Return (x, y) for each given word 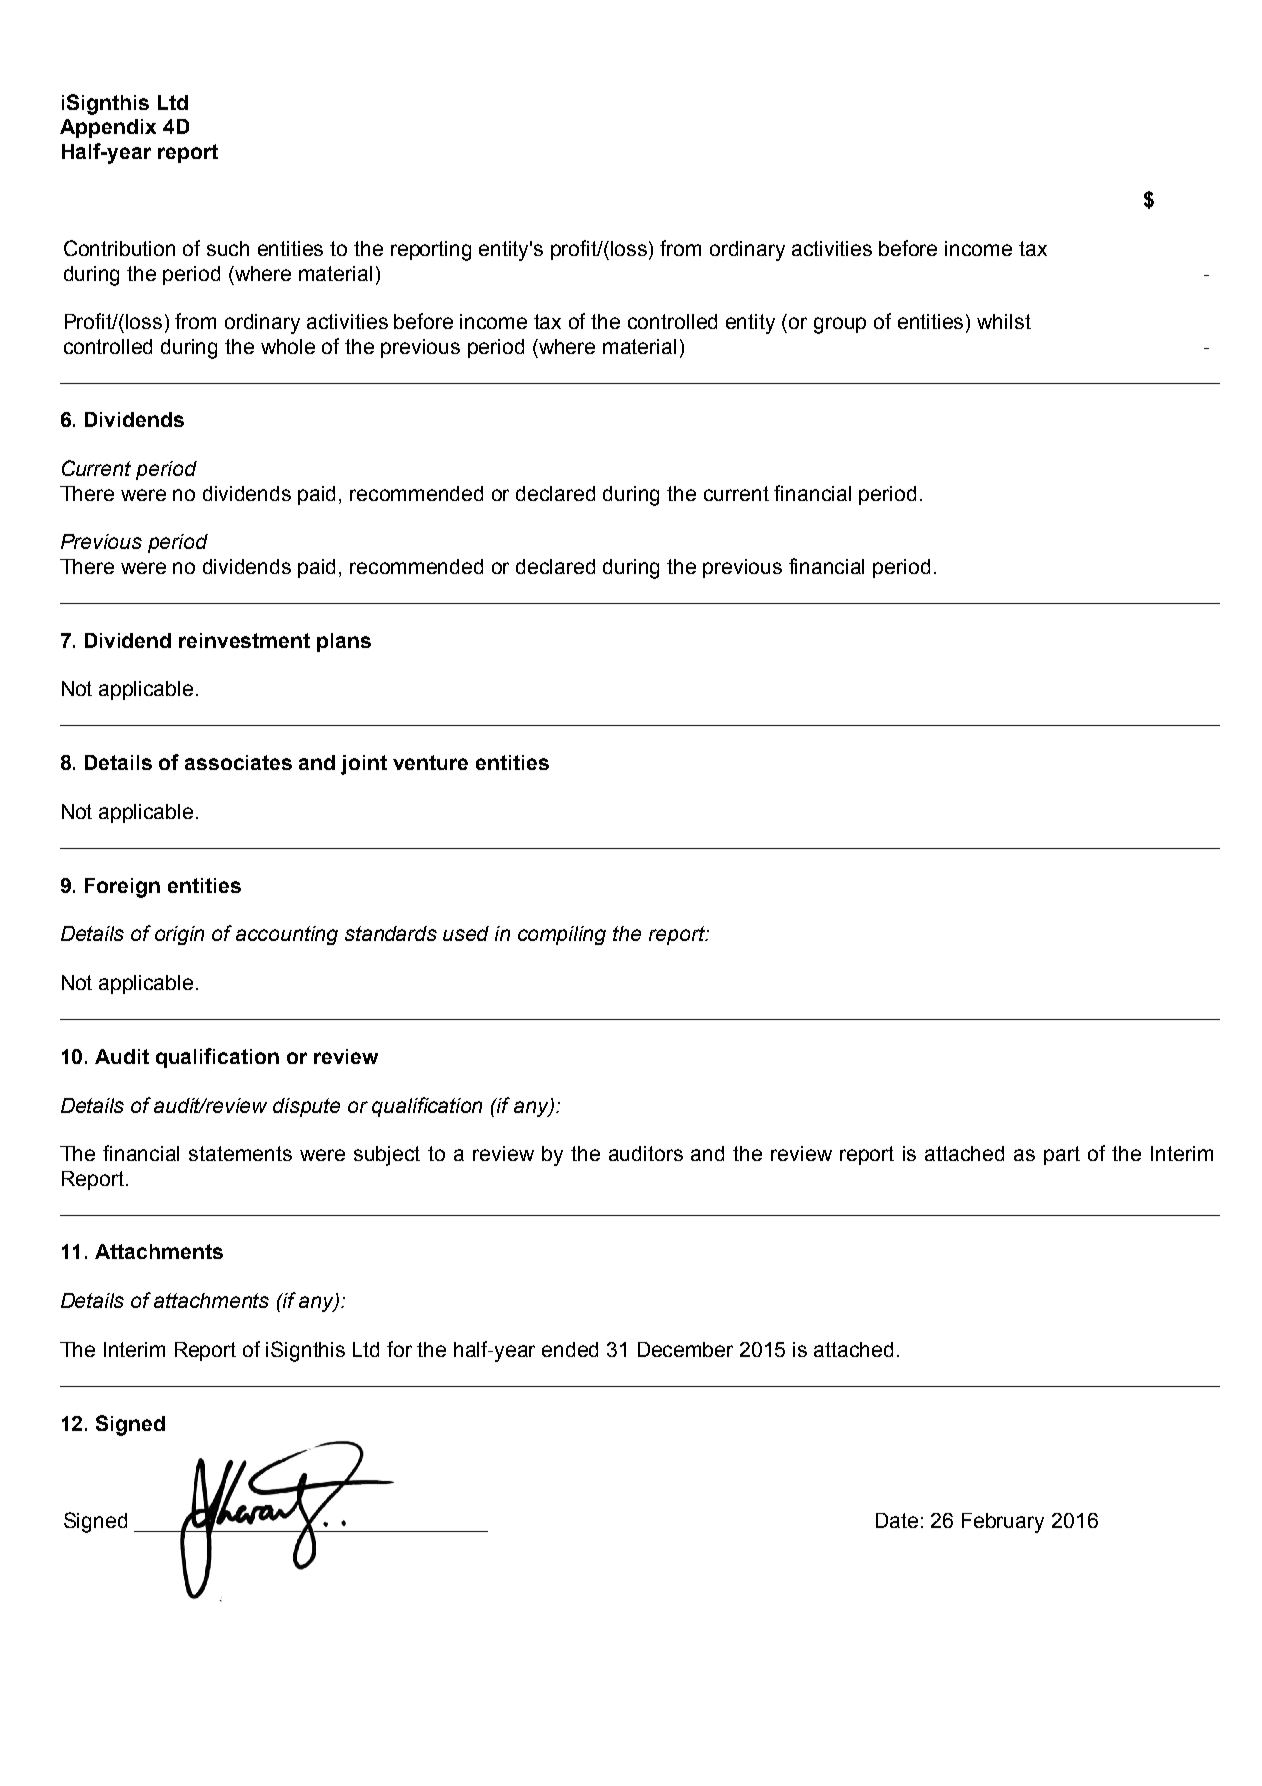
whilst (1004, 321)
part (1062, 1155)
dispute (306, 1107)
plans (344, 642)
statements (240, 1153)
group (840, 325)
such (228, 248)
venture (430, 762)
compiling (562, 935)
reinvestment (244, 640)
